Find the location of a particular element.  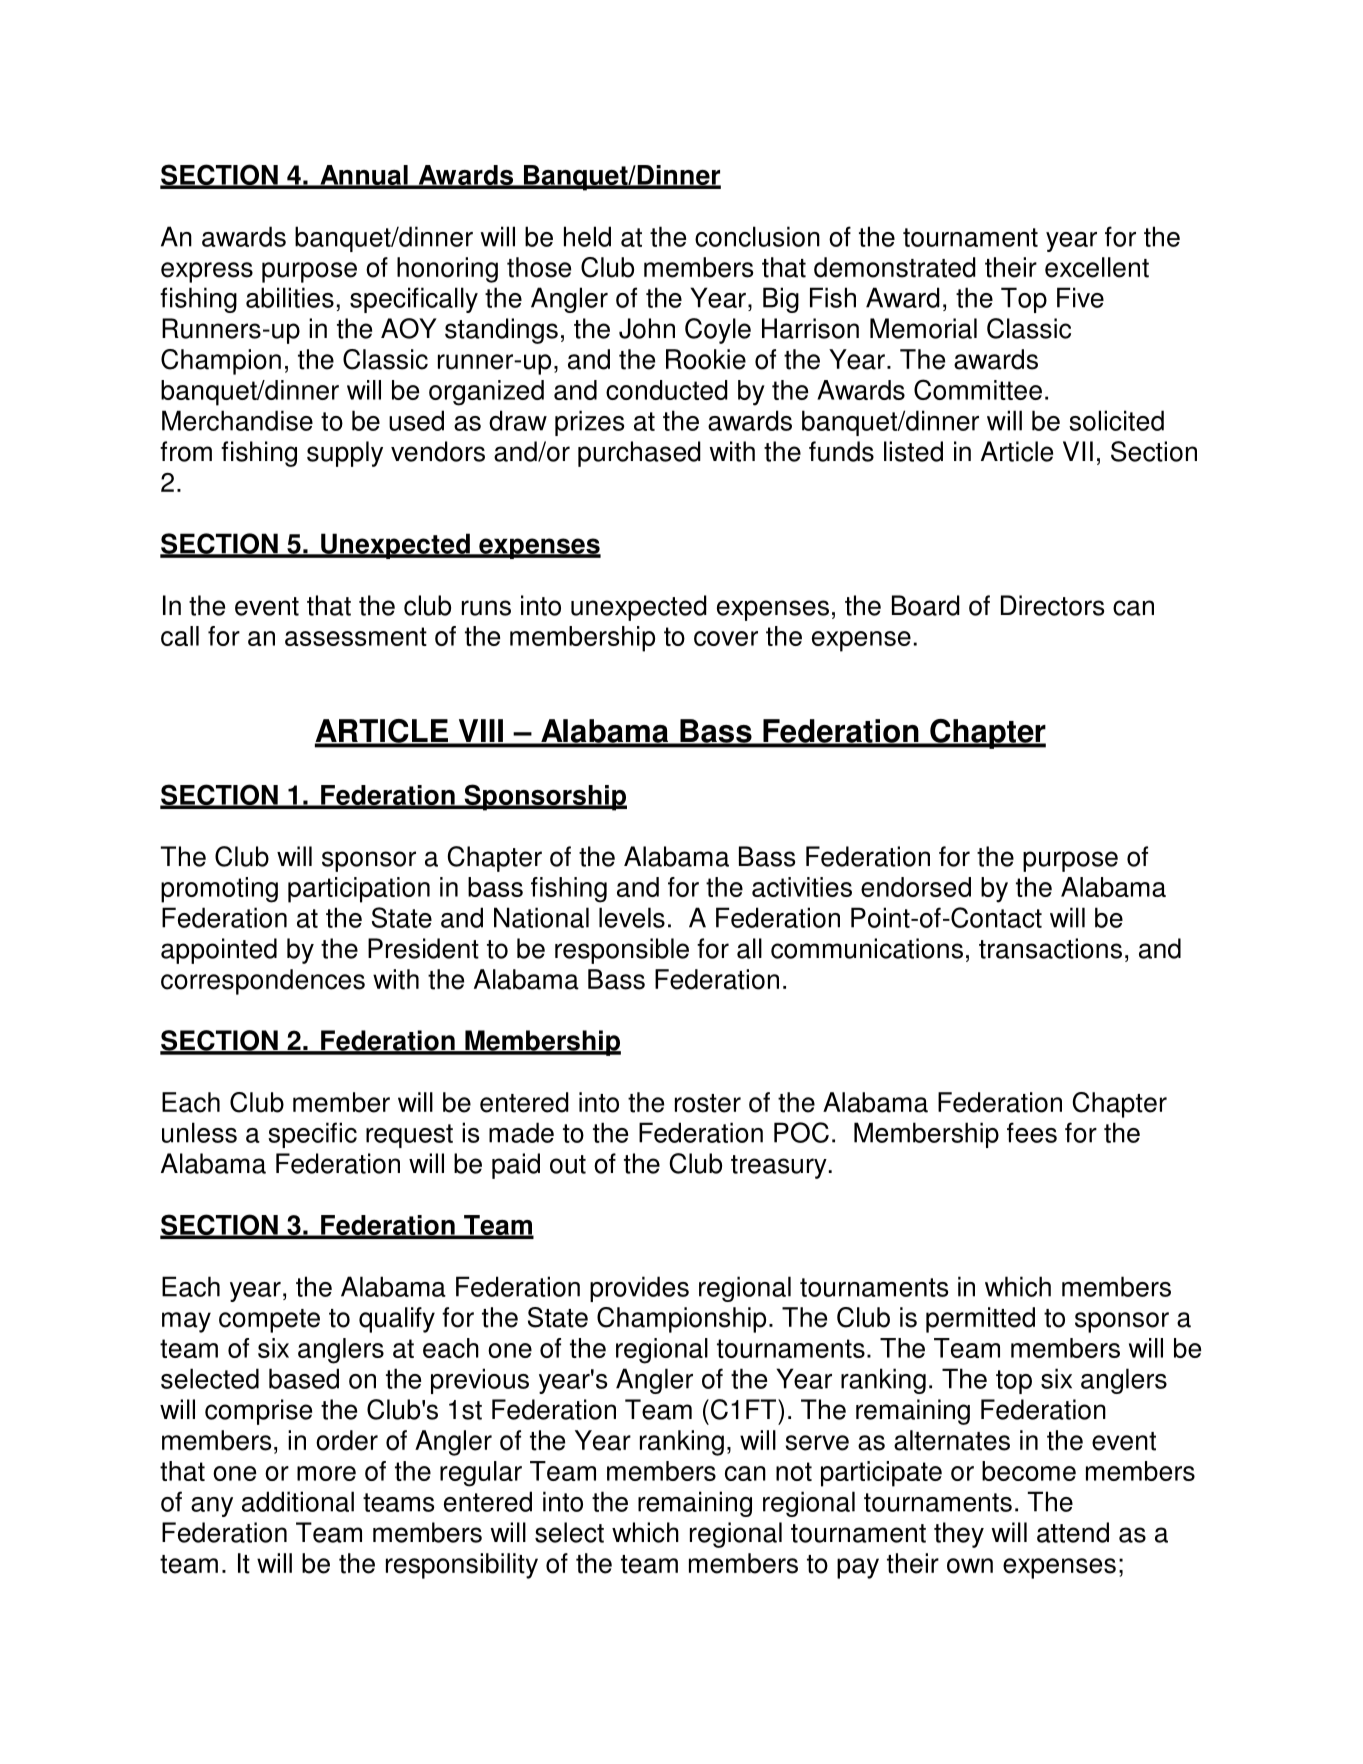

levels is located at coordinates (632, 917).
